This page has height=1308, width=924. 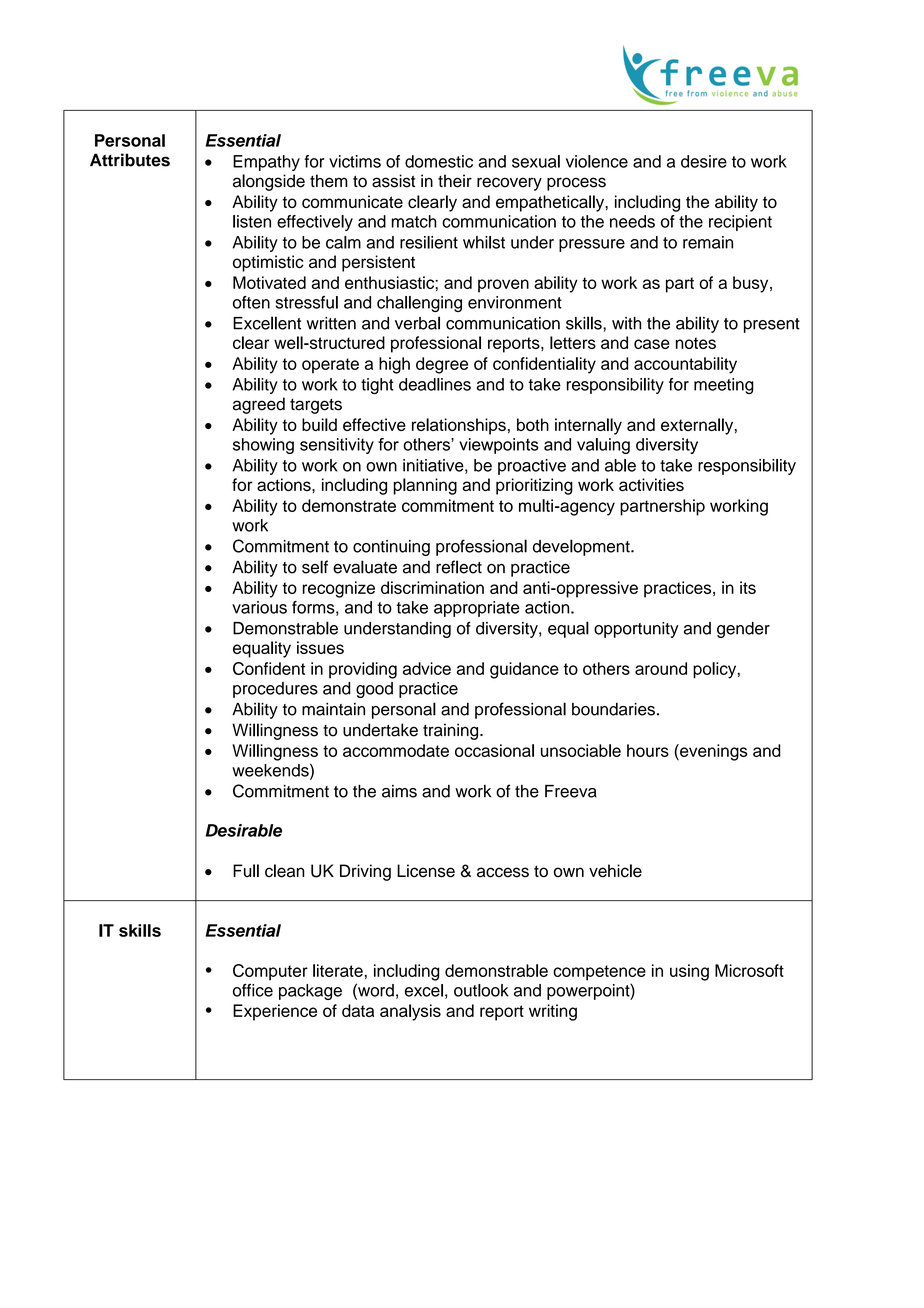 What do you see at coordinates (481, 990) in the page?
I see `outlook` at bounding box center [481, 990].
